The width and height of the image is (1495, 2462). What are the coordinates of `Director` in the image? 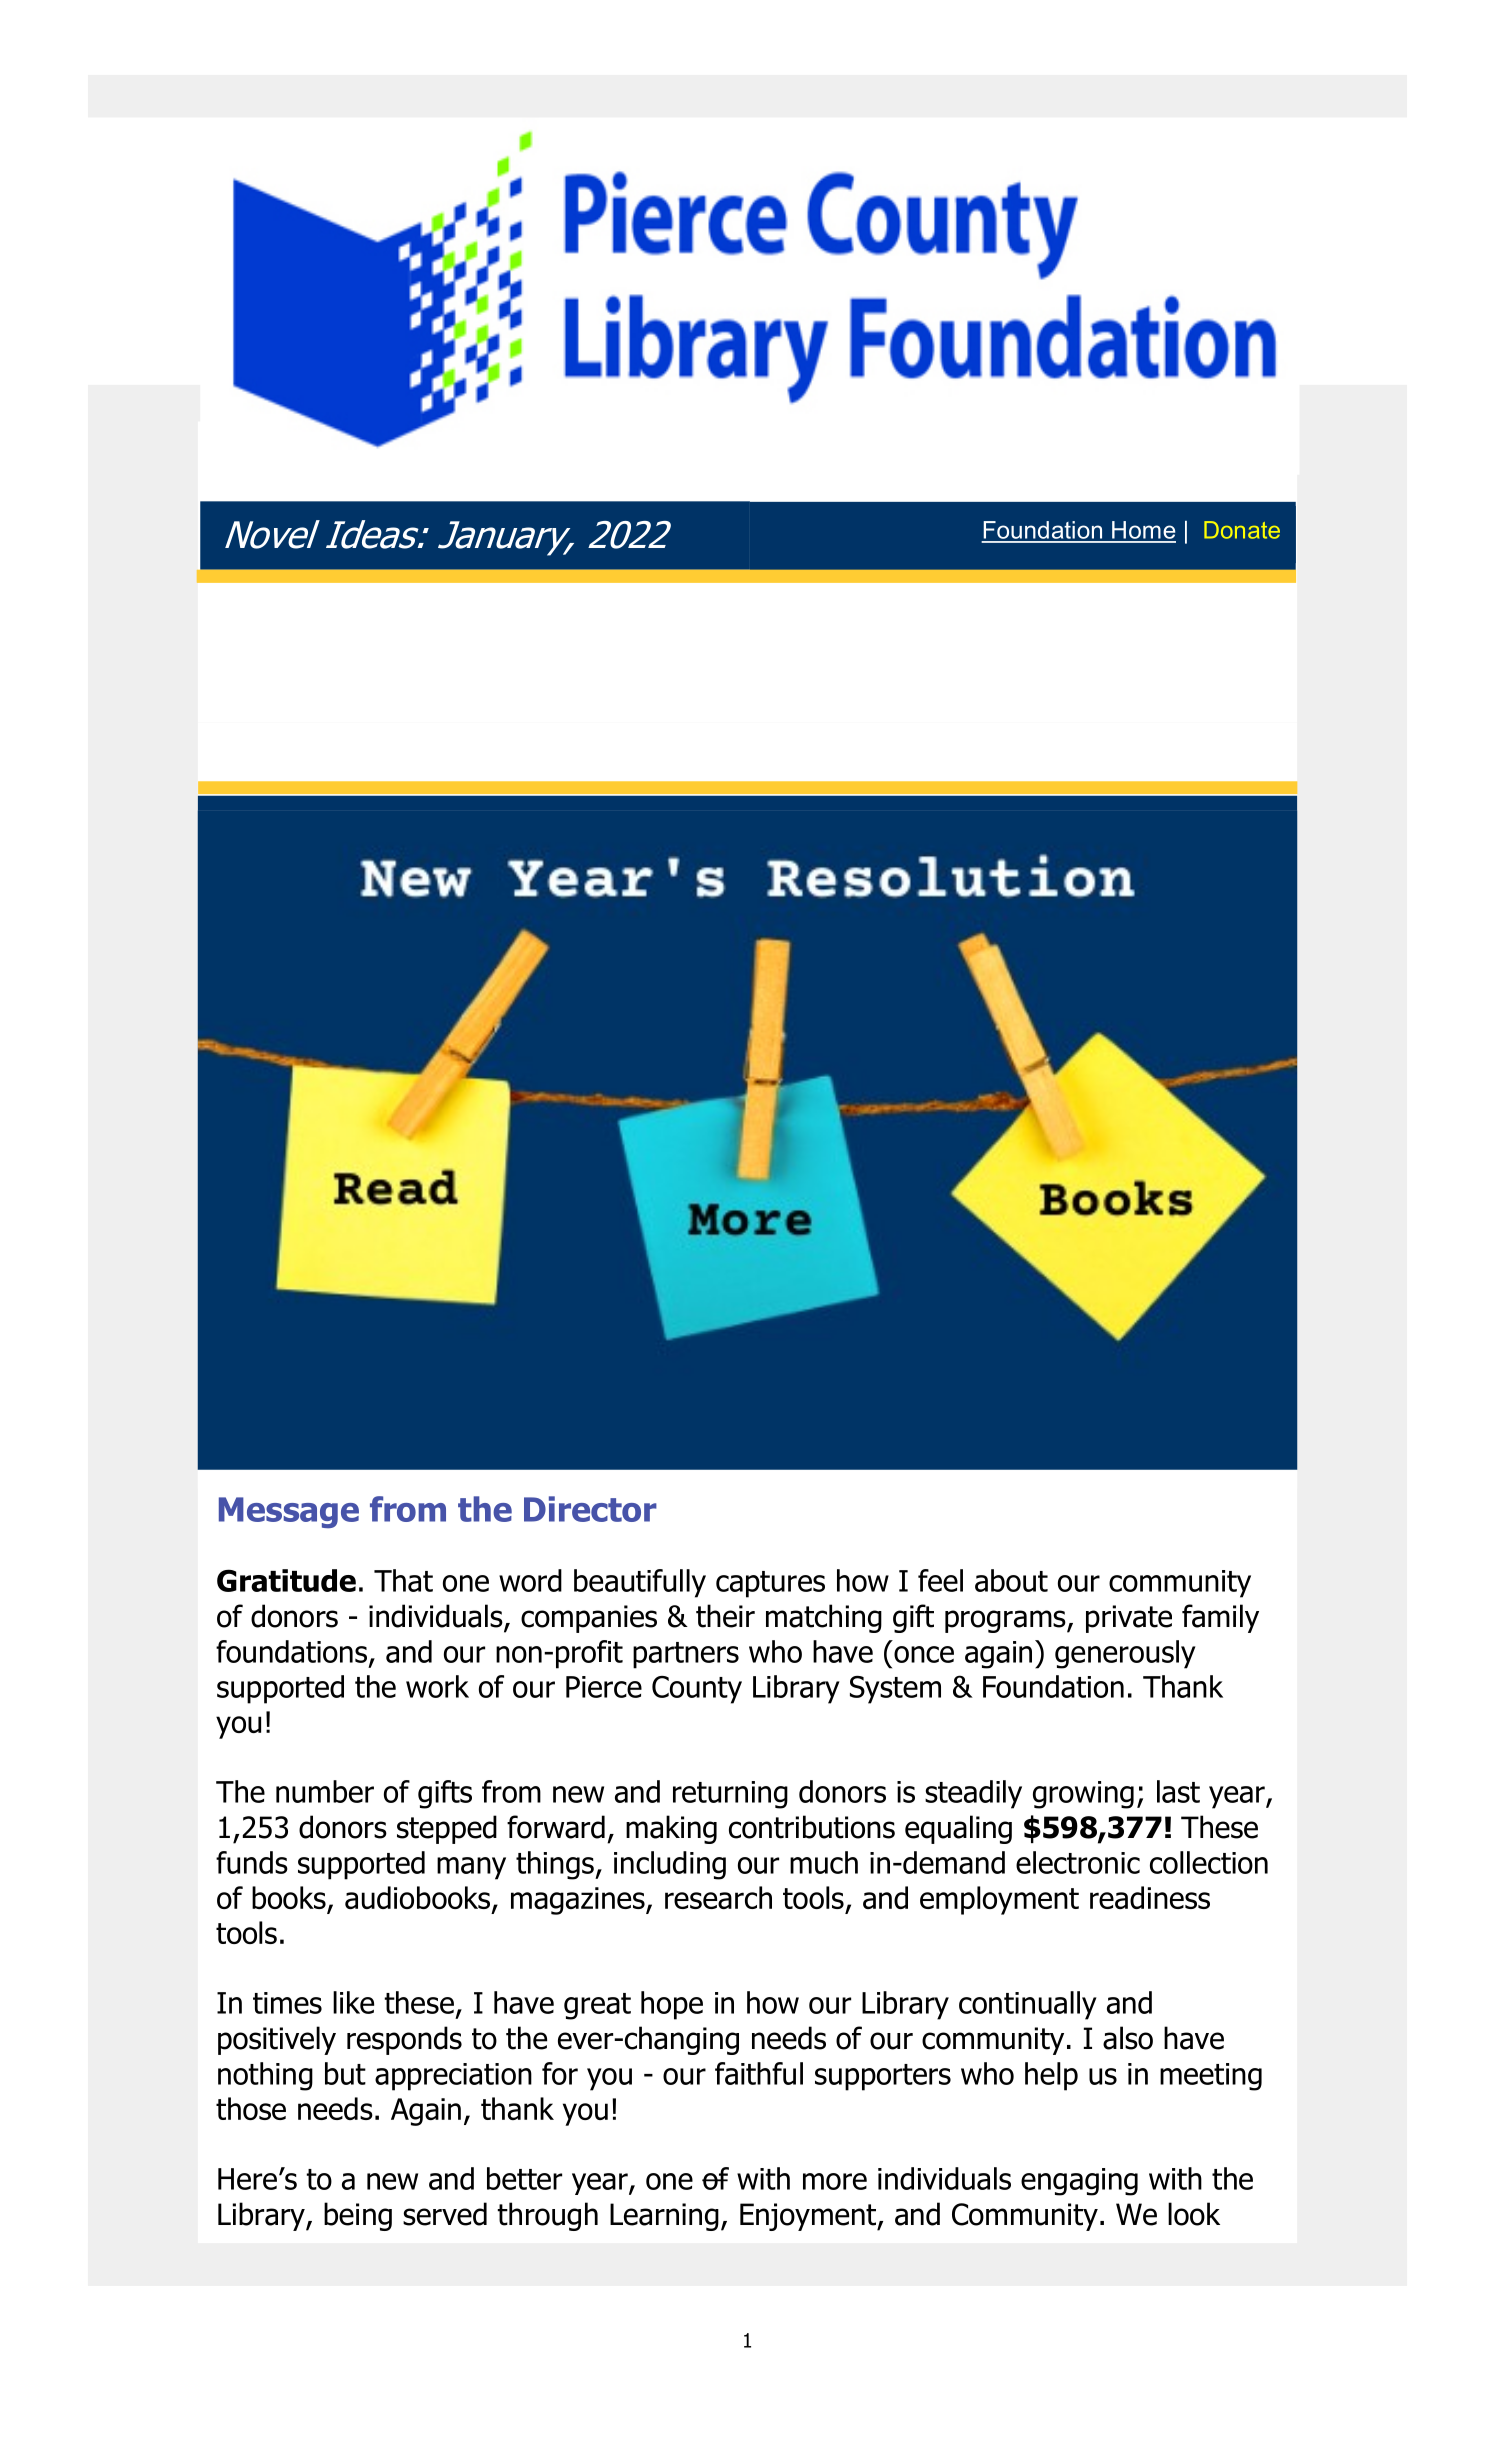 It's located at (590, 1509).
